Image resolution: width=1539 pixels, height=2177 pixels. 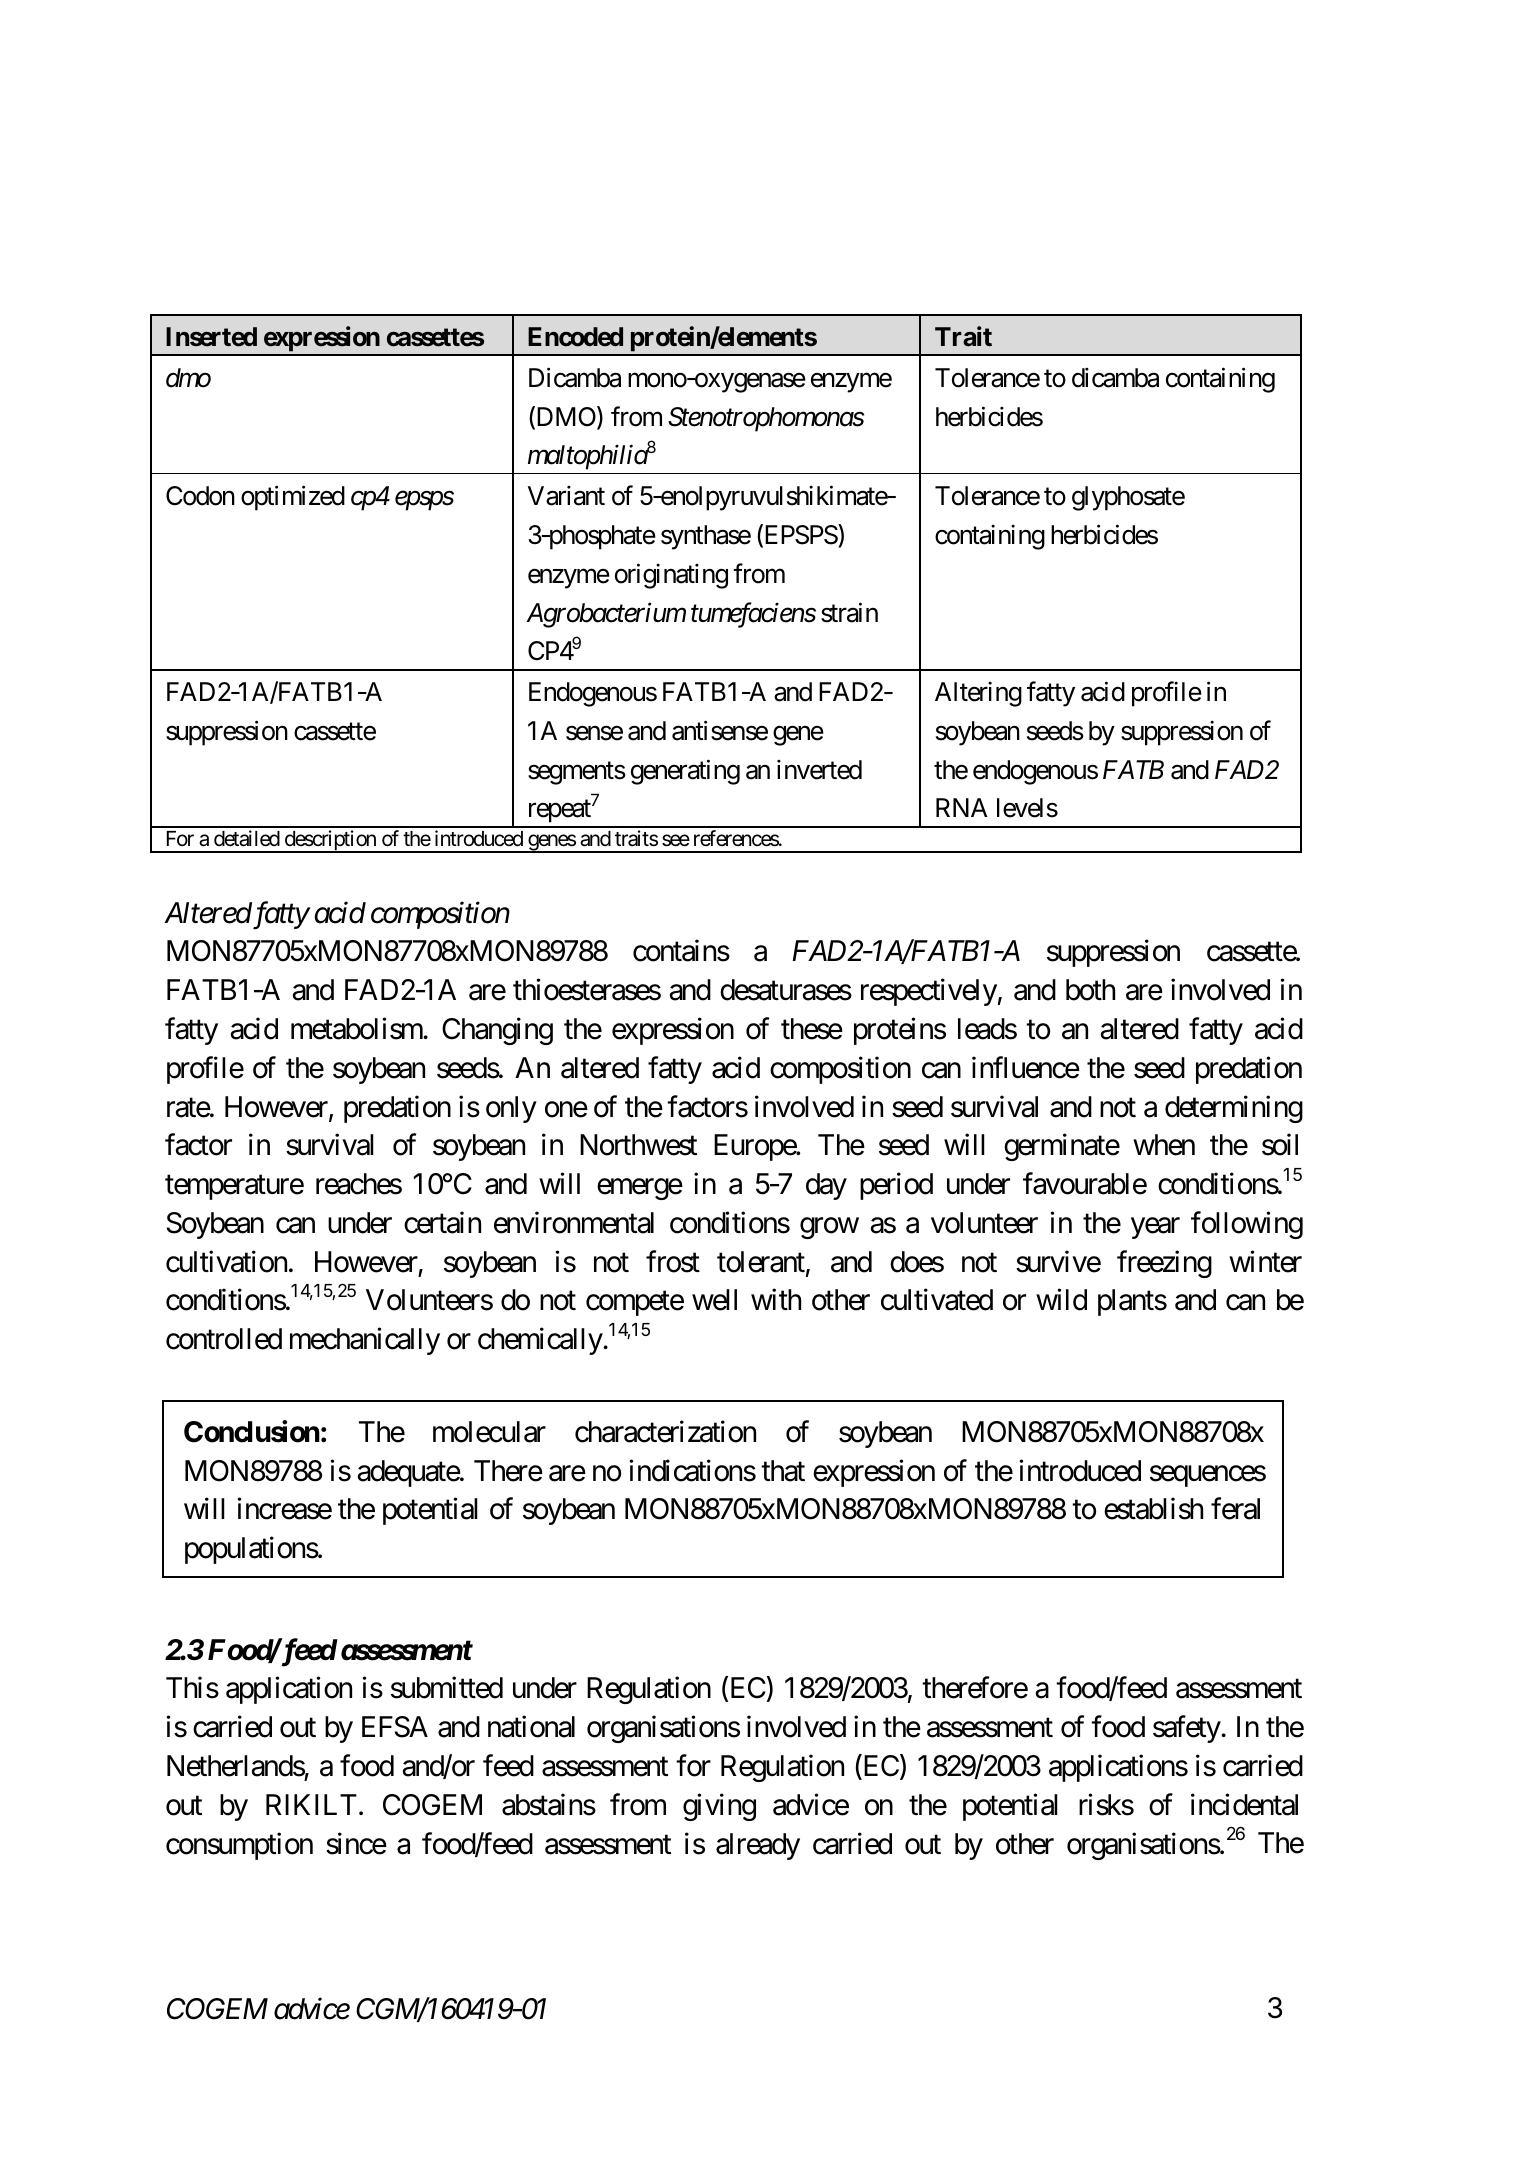 What do you see at coordinates (239, 1846) in the screenshot?
I see `consumption` at bounding box center [239, 1846].
